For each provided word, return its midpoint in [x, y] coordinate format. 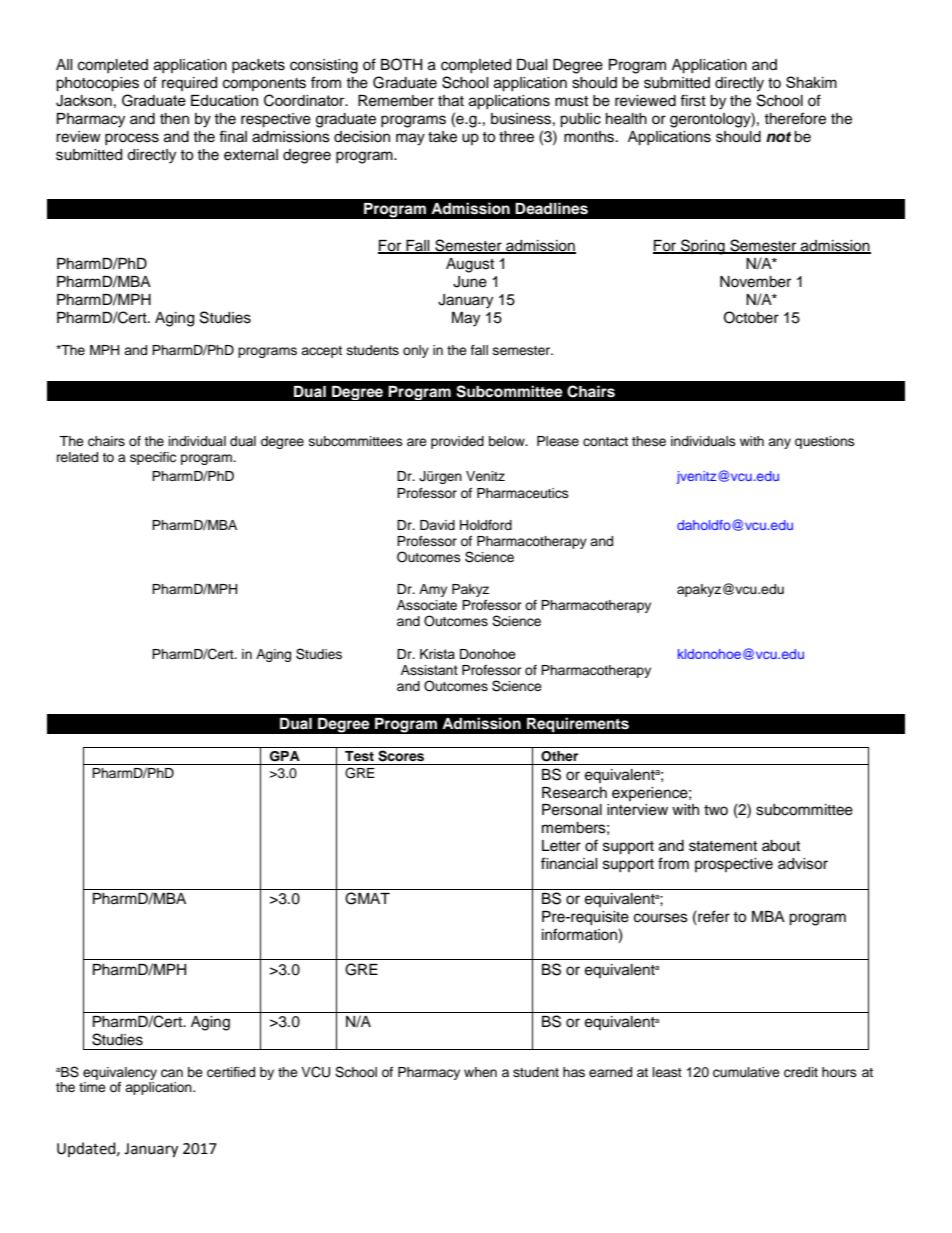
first [693, 100]
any [779, 443]
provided [457, 442]
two [716, 810]
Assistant [429, 670]
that [451, 101]
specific [153, 458]
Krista [437, 654]
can [172, 1073]
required [189, 84]
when [480, 1072]
